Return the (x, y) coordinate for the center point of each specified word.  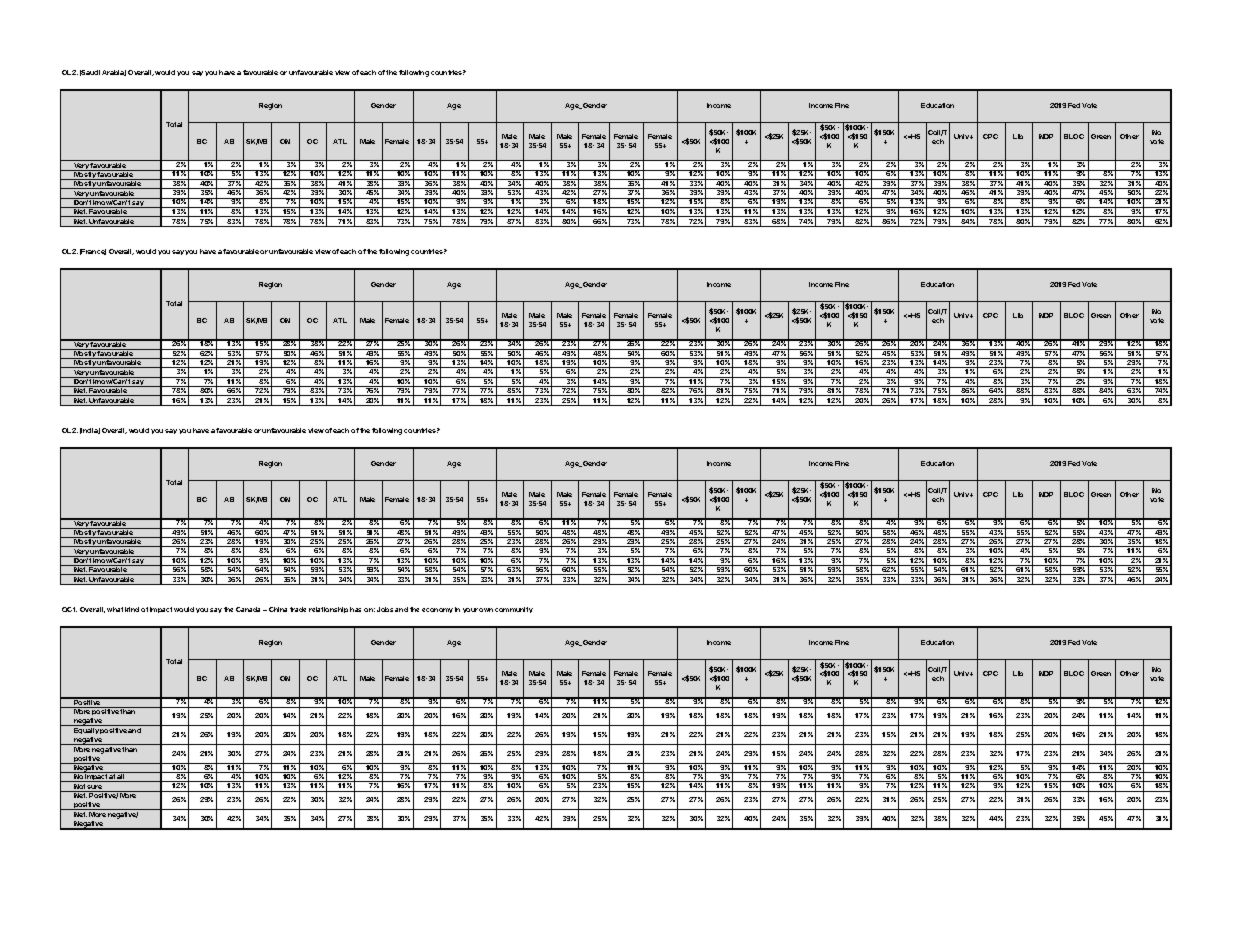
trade (298, 609)
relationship (328, 610)
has (355, 609)
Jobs (385, 609)
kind (132, 609)
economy (437, 610)
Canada (250, 609)
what (115, 609)
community (514, 610)
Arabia (114, 73)
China (278, 609)
